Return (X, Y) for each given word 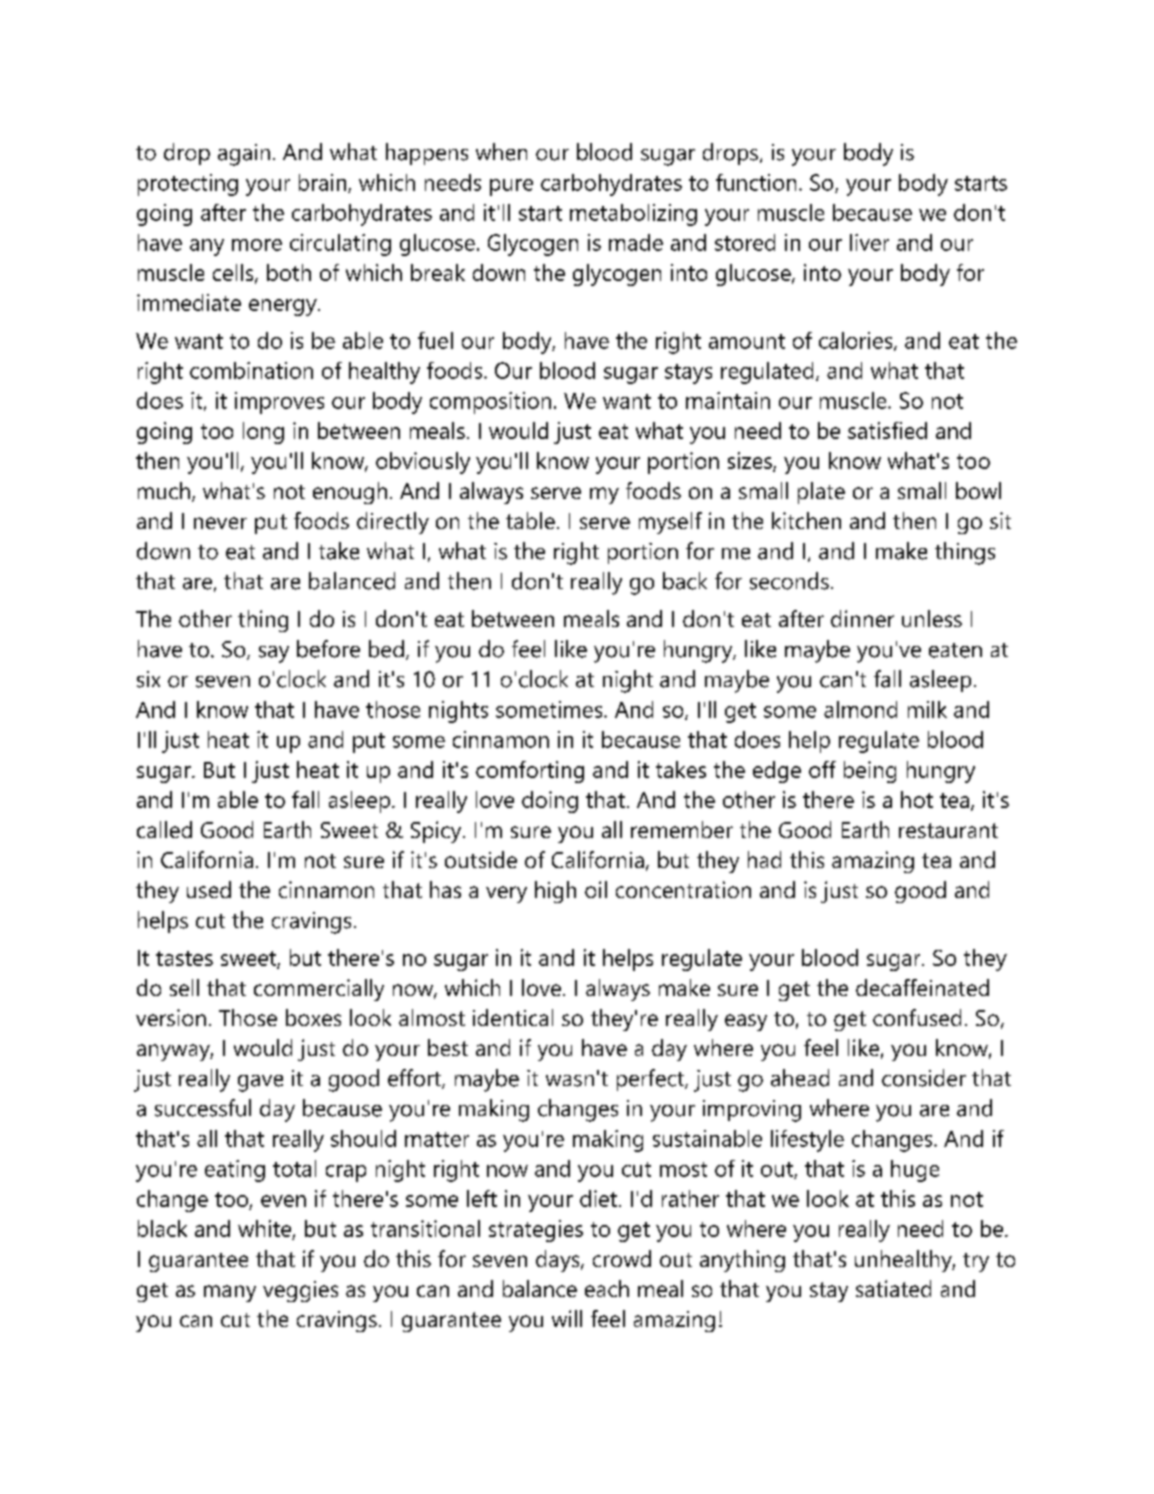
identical (513, 1017)
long (263, 433)
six (148, 679)
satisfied (887, 430)
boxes (313, 1017)
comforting (530, 772)
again (244, 155)
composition (490, 403)
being (870, 772)
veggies (300, 1291)
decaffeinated (922, 987)
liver (869, 242)
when (501, 152)
